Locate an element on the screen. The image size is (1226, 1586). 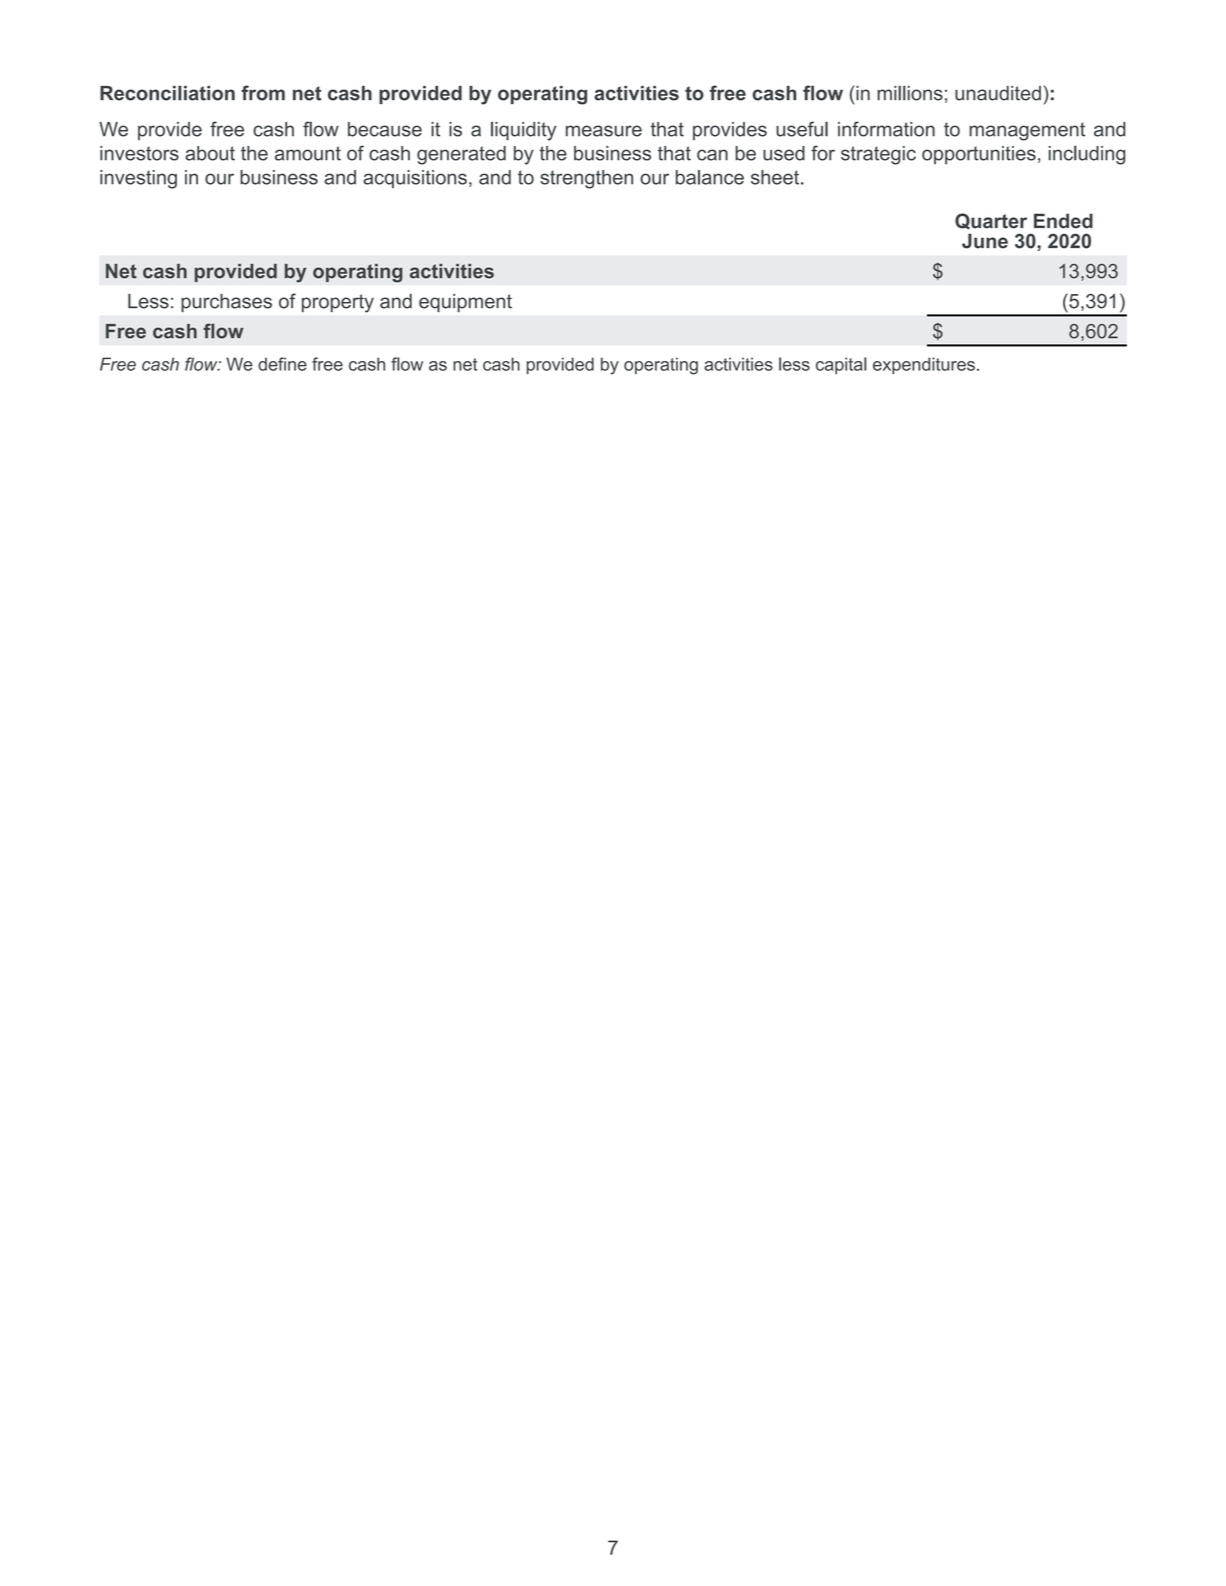
purchases is located at coordinates (226, 303).
